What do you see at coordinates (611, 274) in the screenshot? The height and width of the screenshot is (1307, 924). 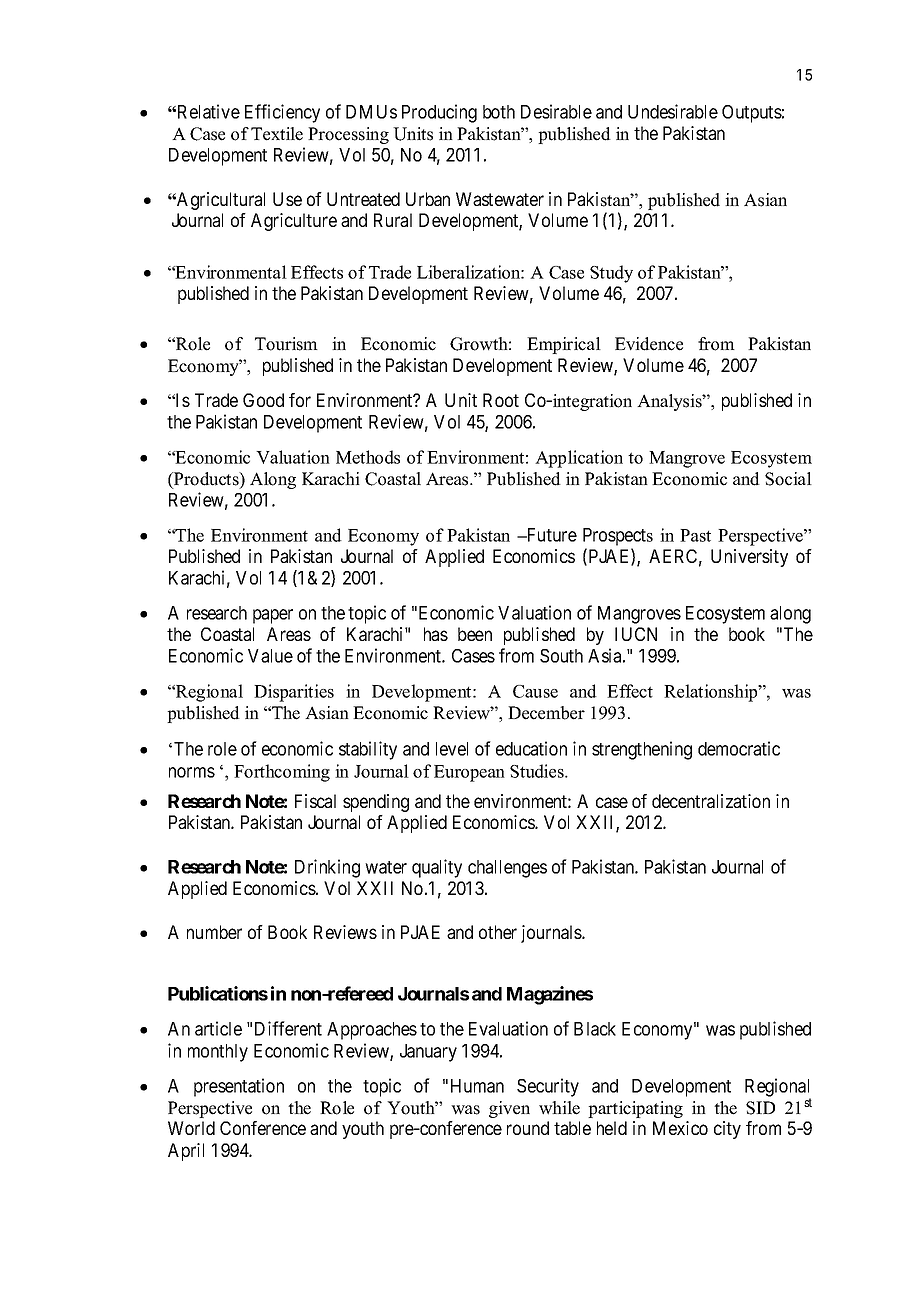 I see `Study` at bounding box center [611, 274].
